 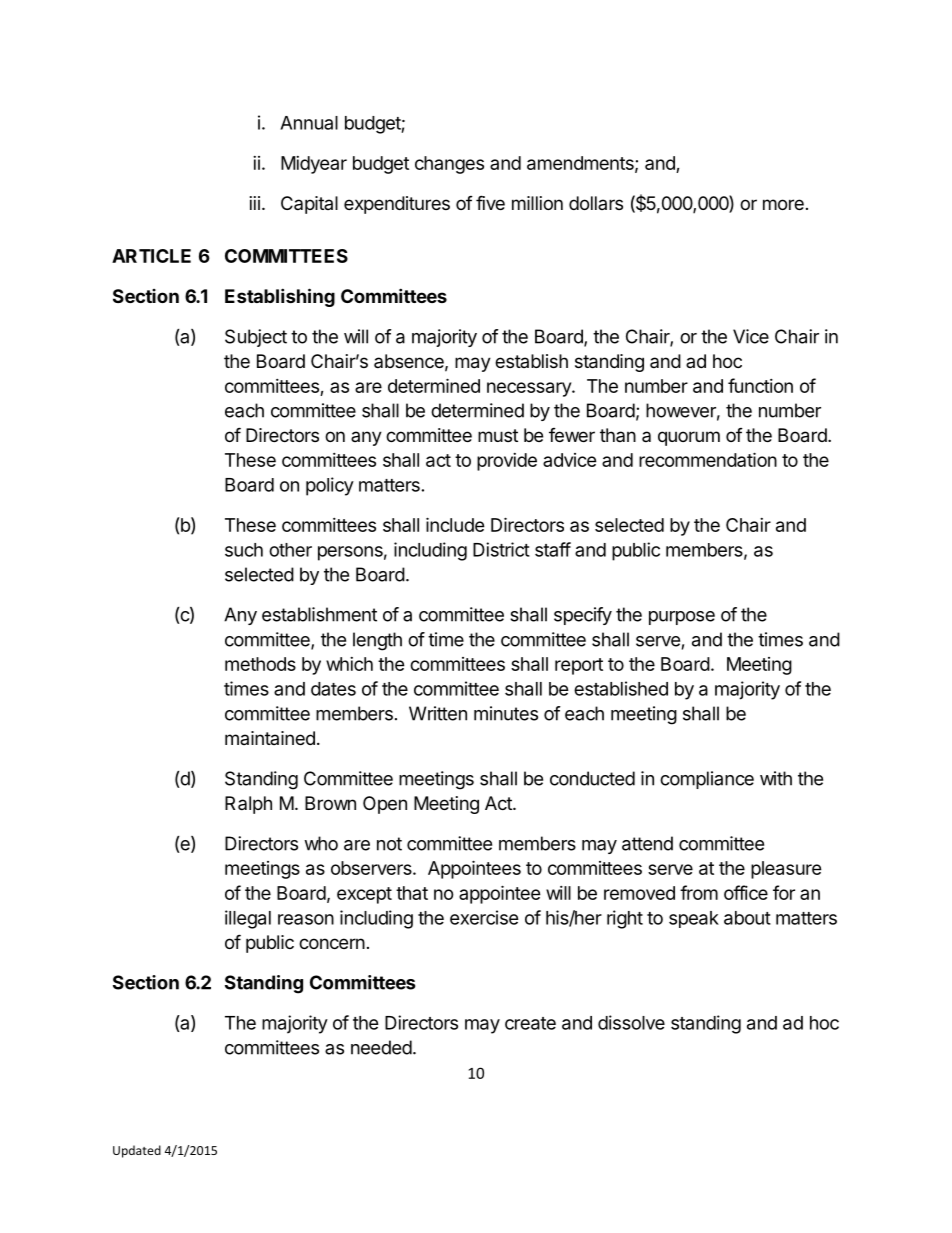 I want to click on iii, so click(x=255, y=203).
